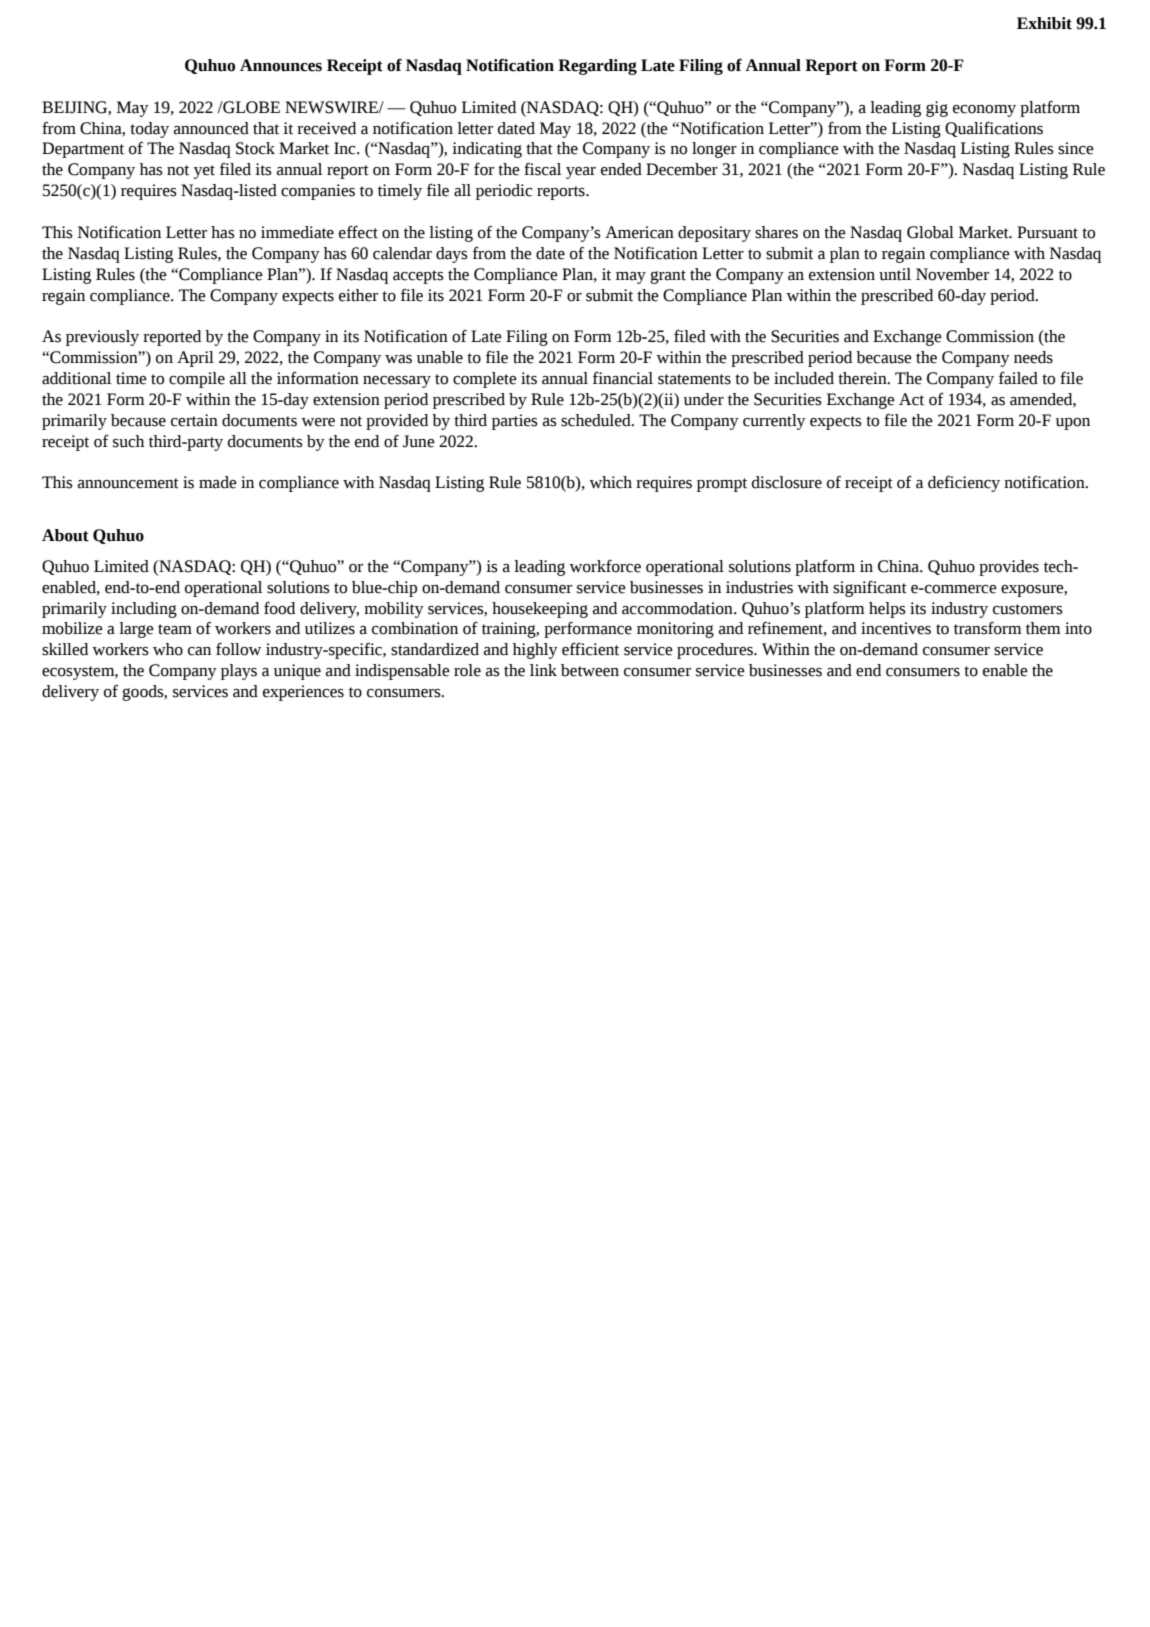 This page has width=1150, height=1627. What do you see at coordinates (281, 65) in the page?
I see `Announces` at bounding box center [281, 65].
